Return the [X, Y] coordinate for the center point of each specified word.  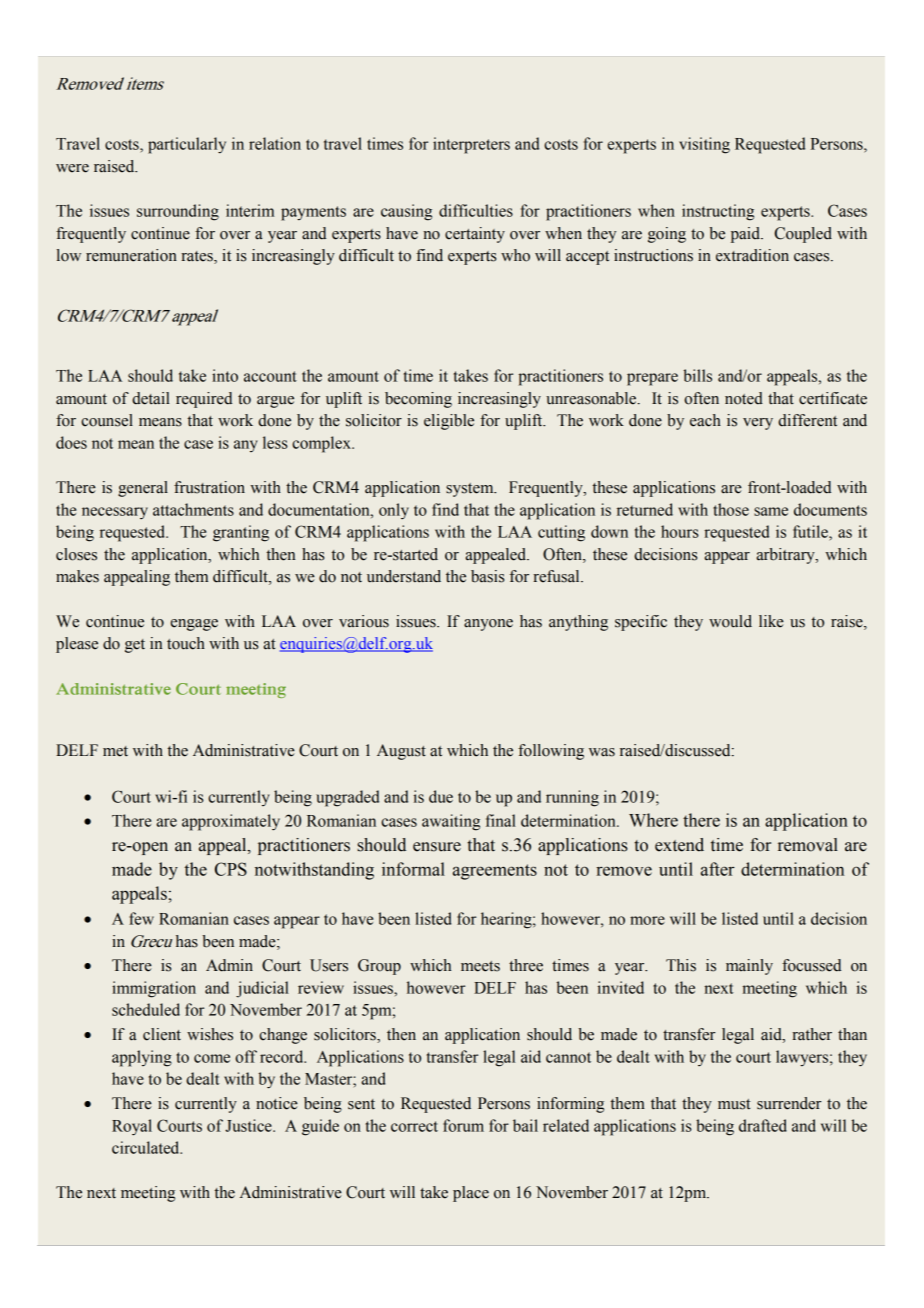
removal [808, 845]
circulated [147, 1147]
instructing [718, 212]
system [471, 490]
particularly [187, 145]
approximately [231, 822]
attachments [193, 509]
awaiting [451, 822]
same [771, 511]
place [471, 1194]
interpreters [471, 145]
